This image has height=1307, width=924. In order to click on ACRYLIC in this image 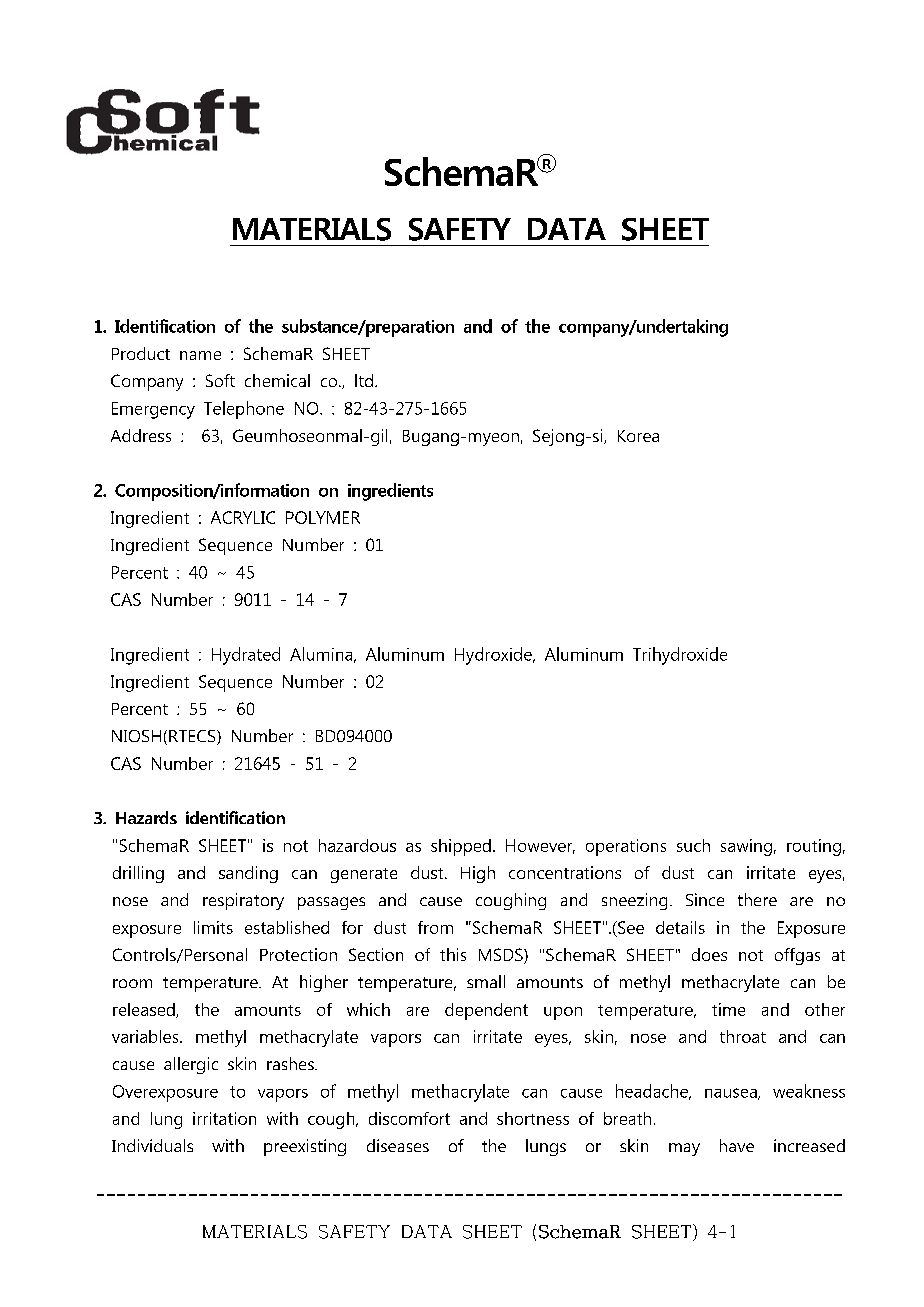, I will do `click(243, 517)`.
